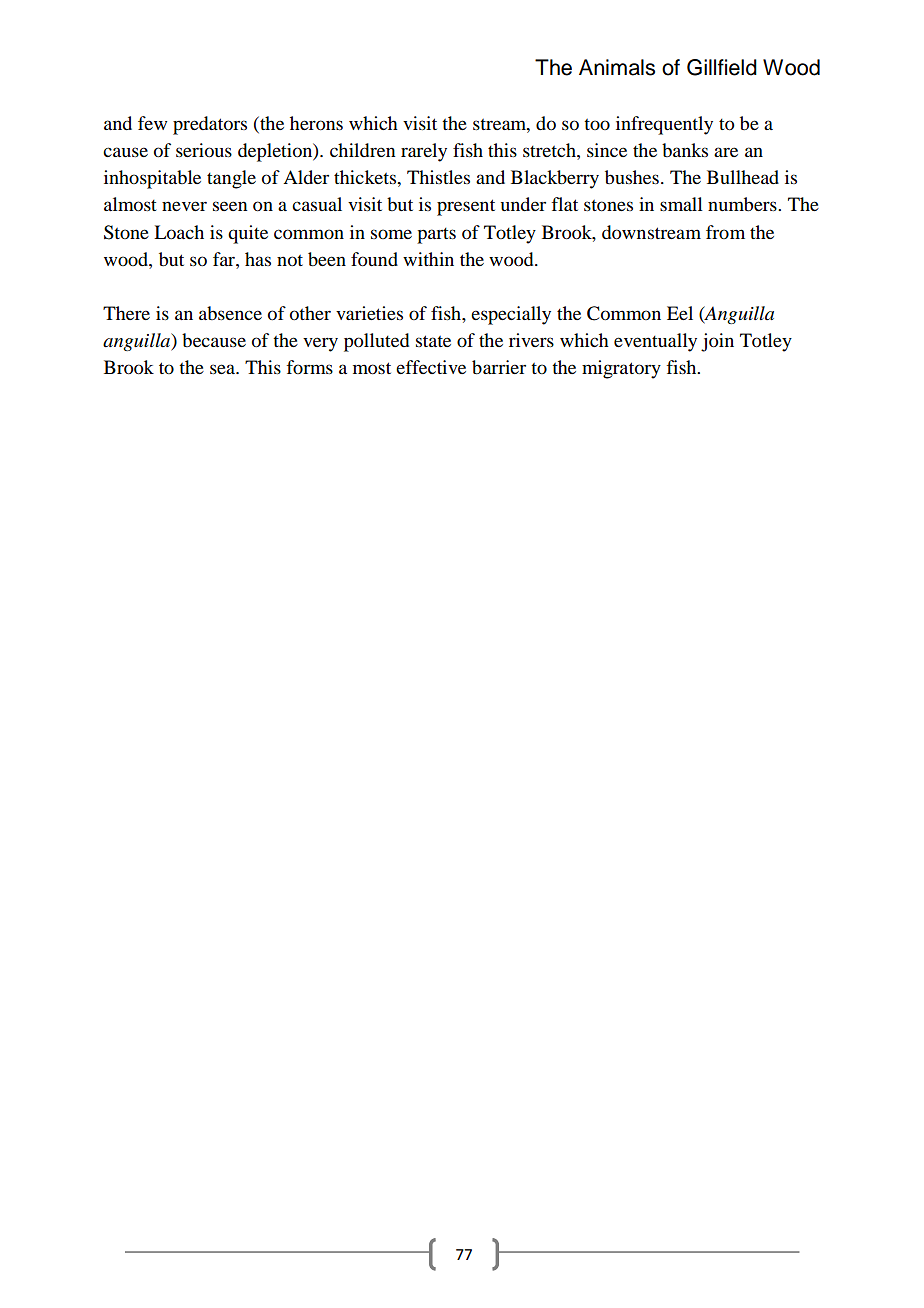 The height and width of the screenshot is (1308, 924). I want to click on Animals, so click(617, 67).
